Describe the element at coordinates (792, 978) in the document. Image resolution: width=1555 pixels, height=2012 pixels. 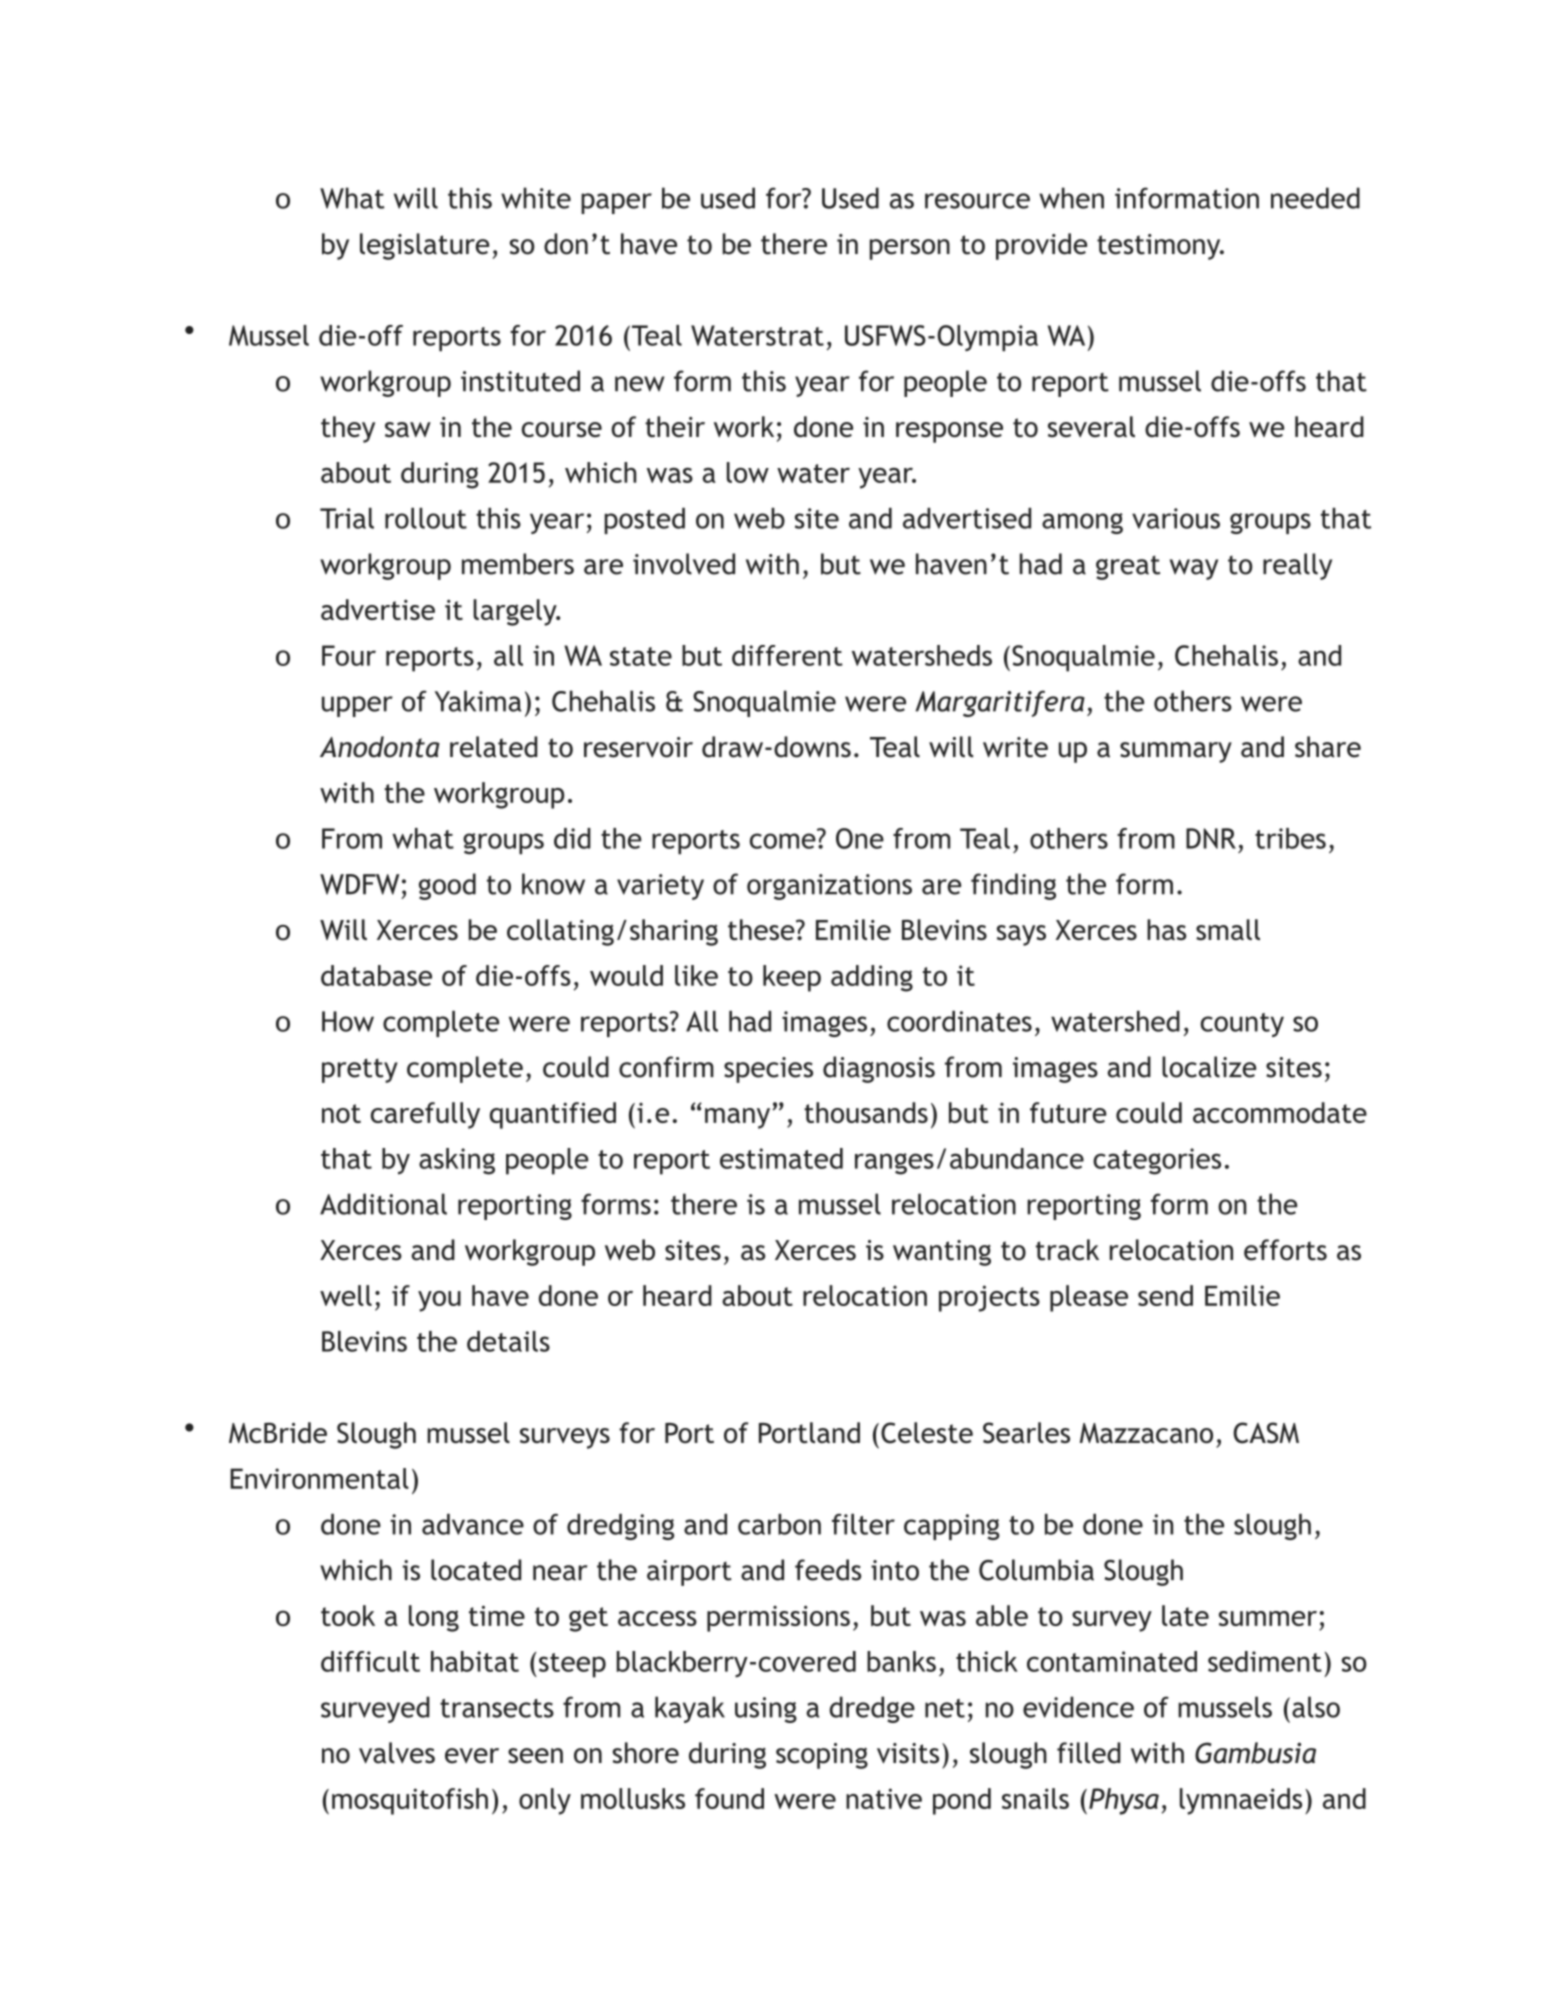
I see `keep` at that location.
